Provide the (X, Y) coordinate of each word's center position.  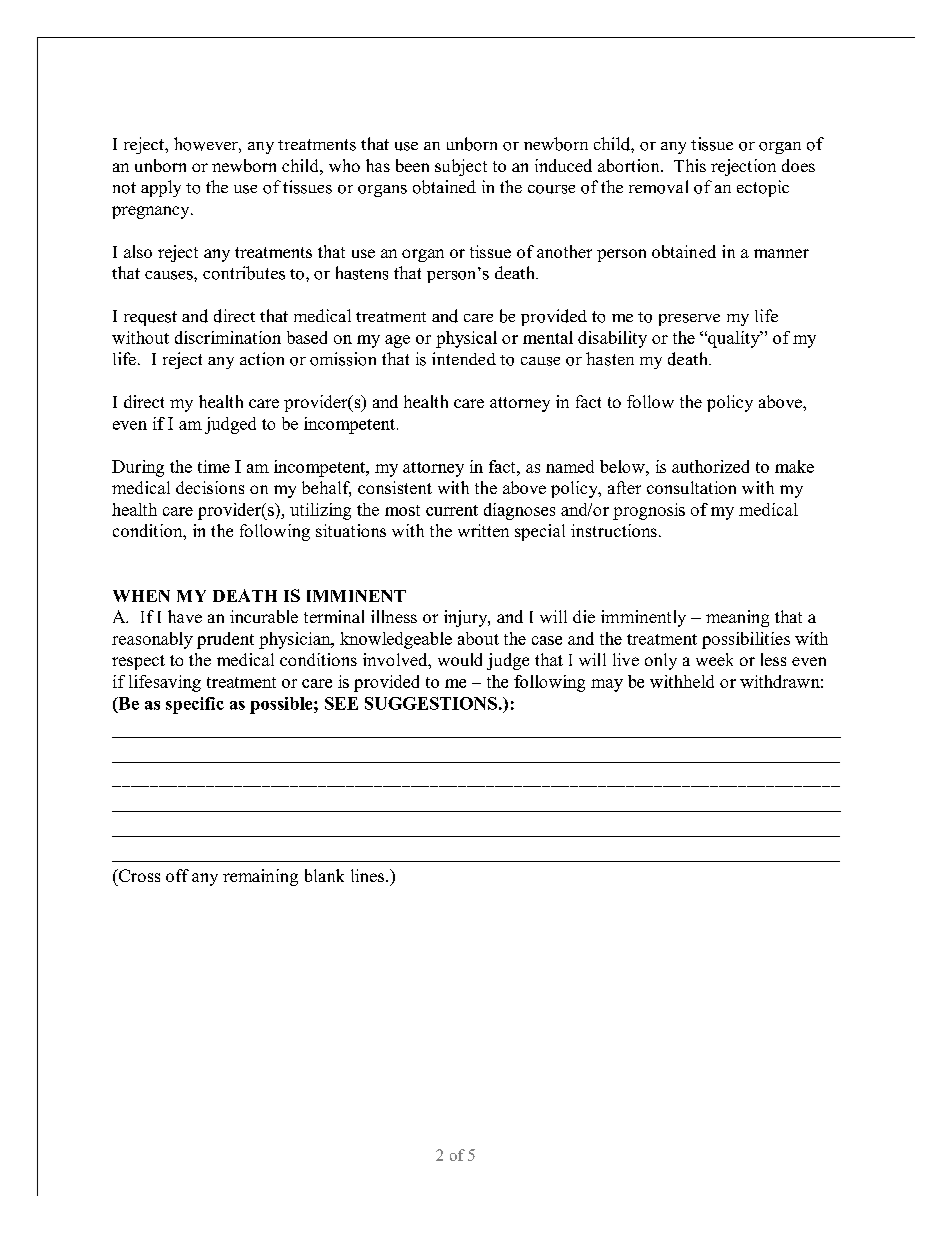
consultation (691, 487)
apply (161, 188)
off (177, 875)
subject (461, 167)
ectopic (763, 188)
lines (369, 875)
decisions (210, 487)
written (483, 530)
